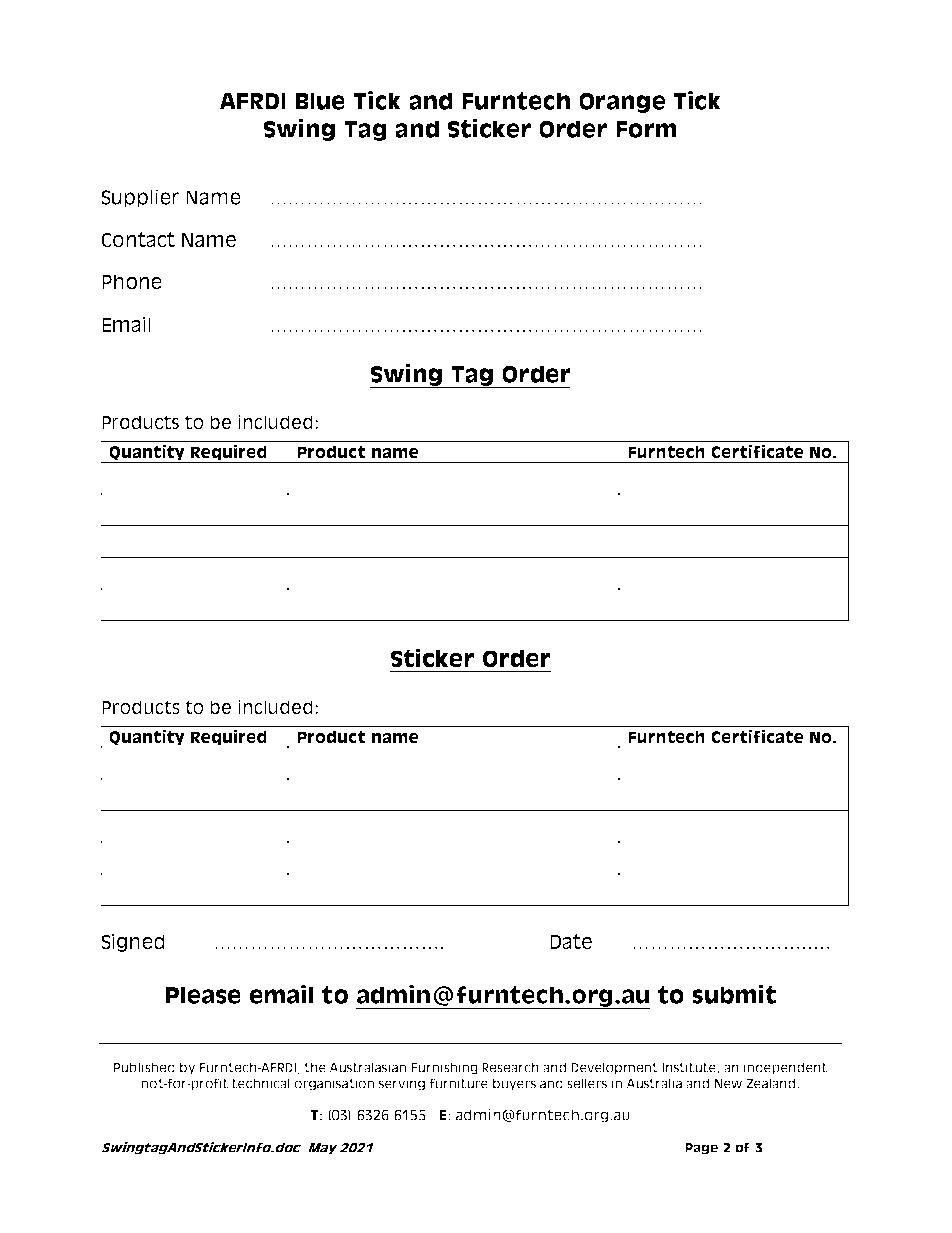 Image resolution: width=952 pixels, height=1233 pixels. I want to click on technical, so click(261, 1083).
